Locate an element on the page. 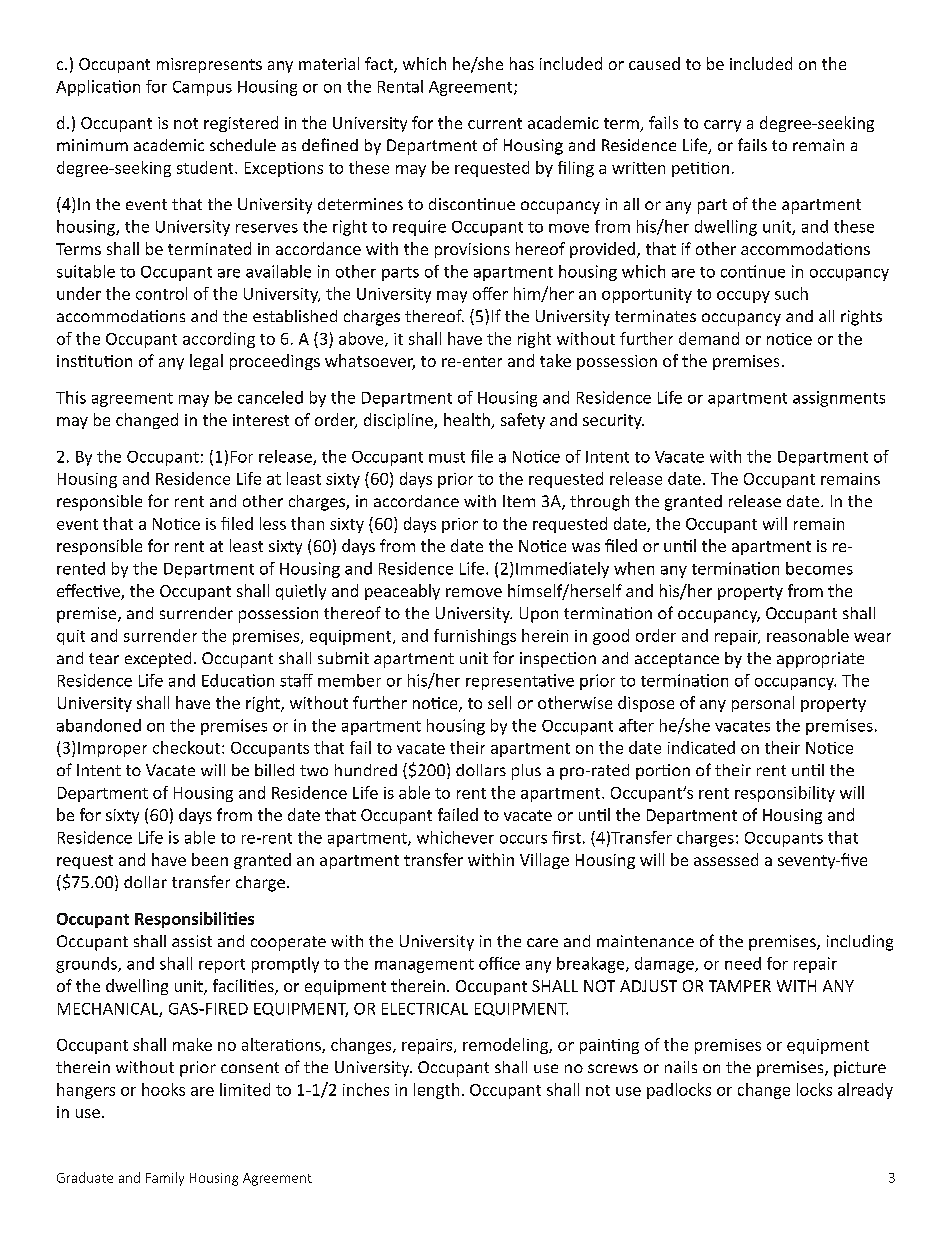 Image resolution: width=952 pixels, height=1233 pixels. office is located at coordinates (499, 963).
